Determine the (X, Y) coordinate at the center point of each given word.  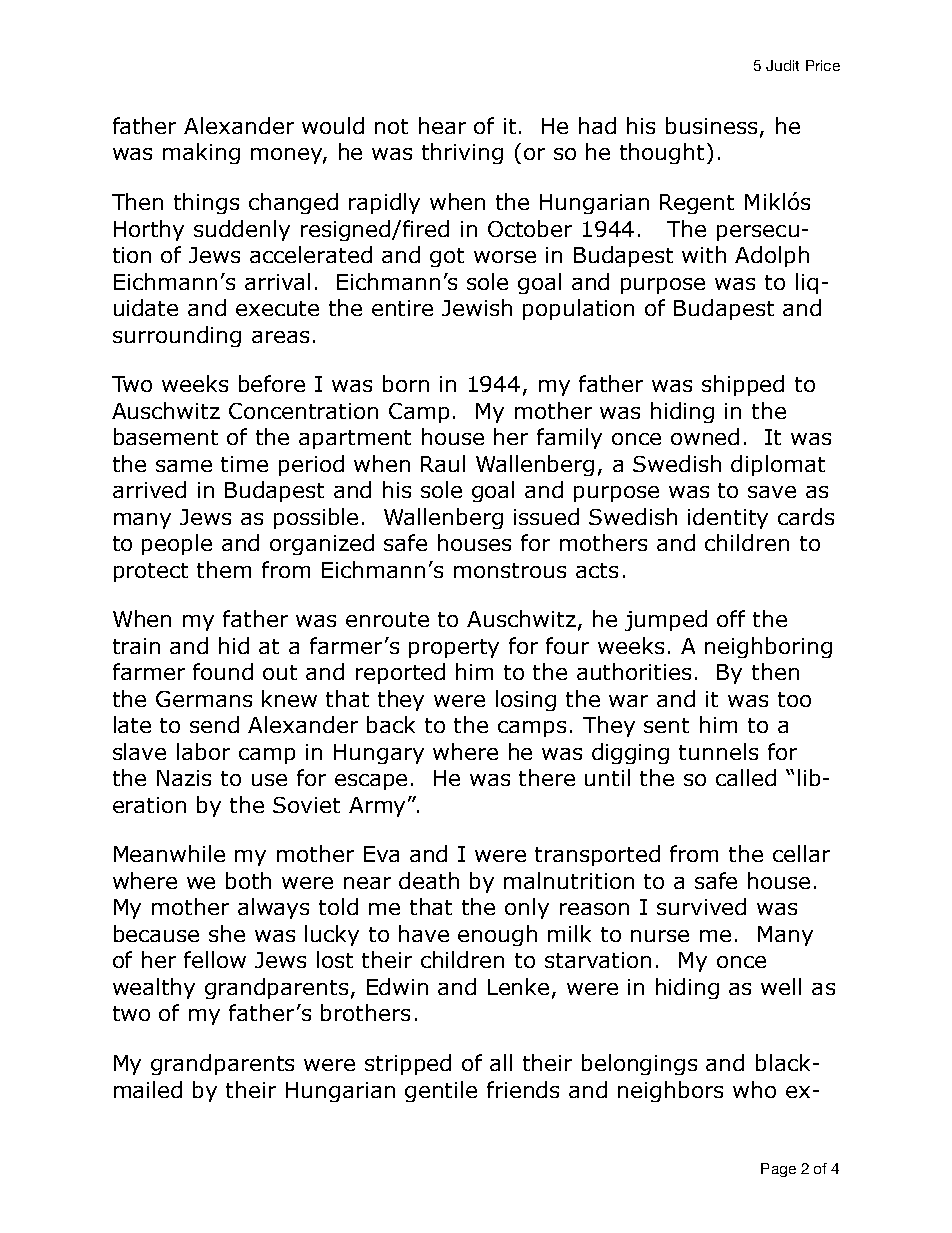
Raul (443, 463)
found (223, 671)
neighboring (768, 647)
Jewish (477, 307)
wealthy (154, 988)
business (711, 125)
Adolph (772, 256)
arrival (277, 281)
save (772, 492)
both (248, 880)
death (429, 880)
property (454, 648)
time (244, 464)
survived (701, 906)
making (201, 153)
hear (442, 125)
